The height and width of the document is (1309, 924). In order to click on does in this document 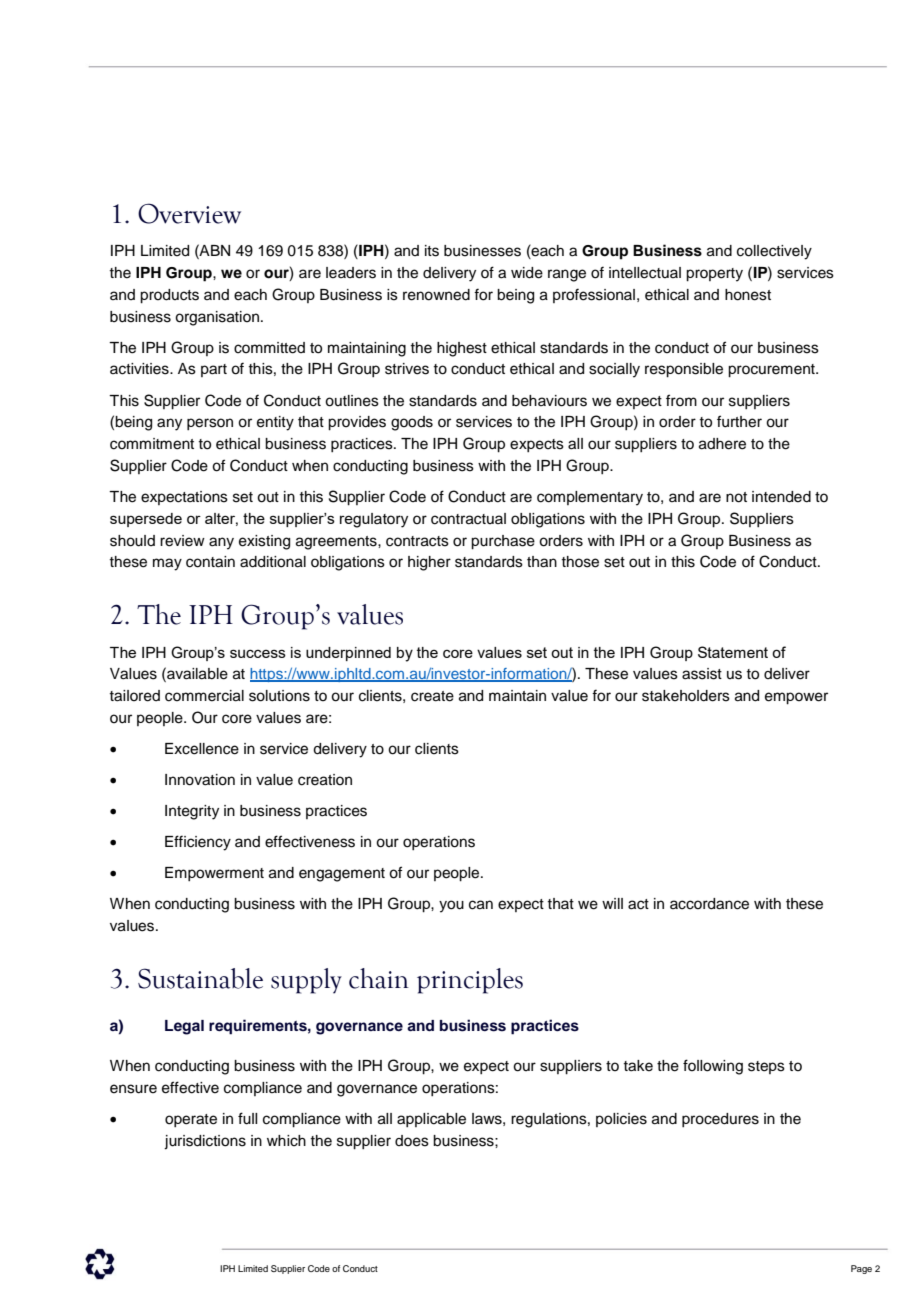, I will do `click(412, 1141)`.
